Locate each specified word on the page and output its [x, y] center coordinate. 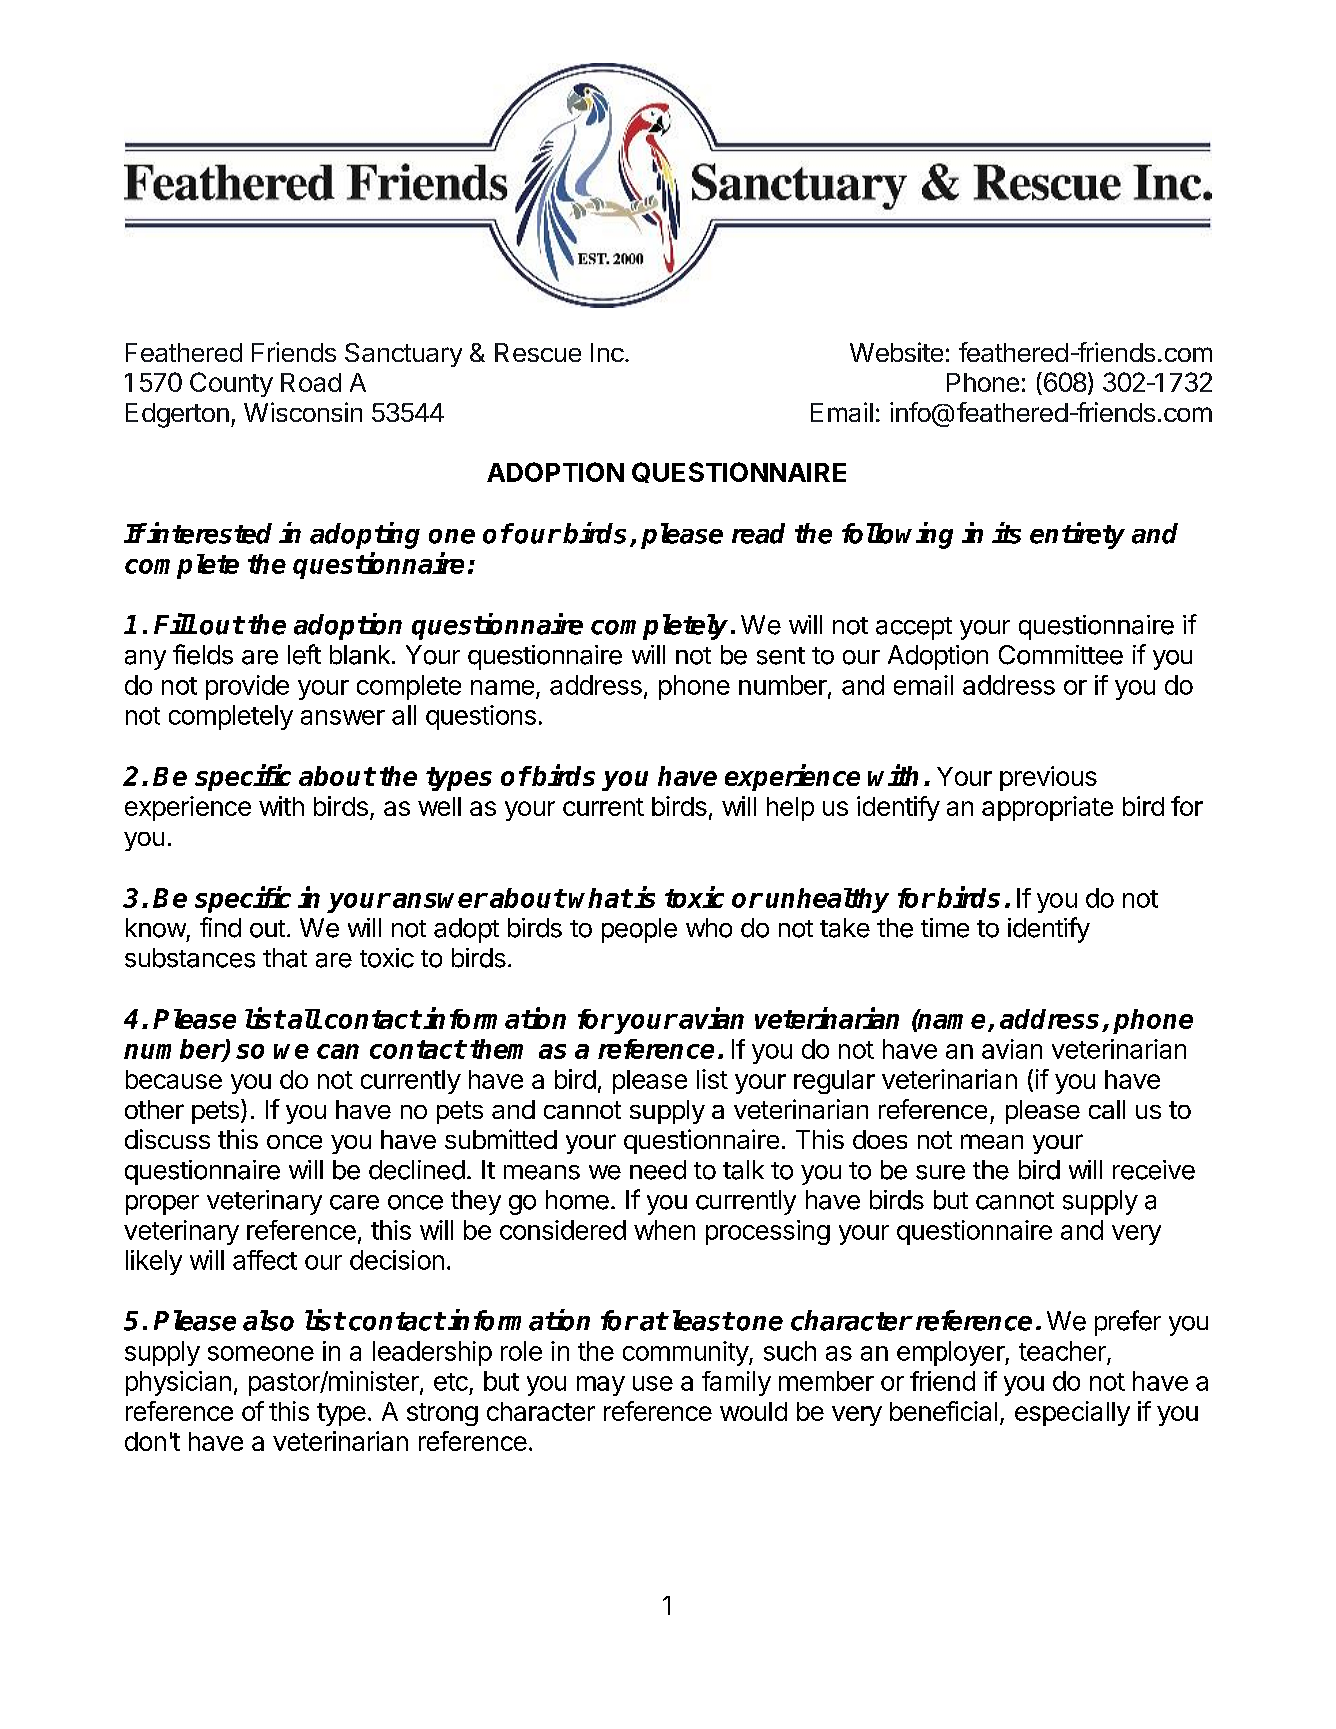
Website [896, 352]
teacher [1062, 1351]
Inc [607, 352]
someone [261, 1353]
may [601, 1386]
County [231, 384]
